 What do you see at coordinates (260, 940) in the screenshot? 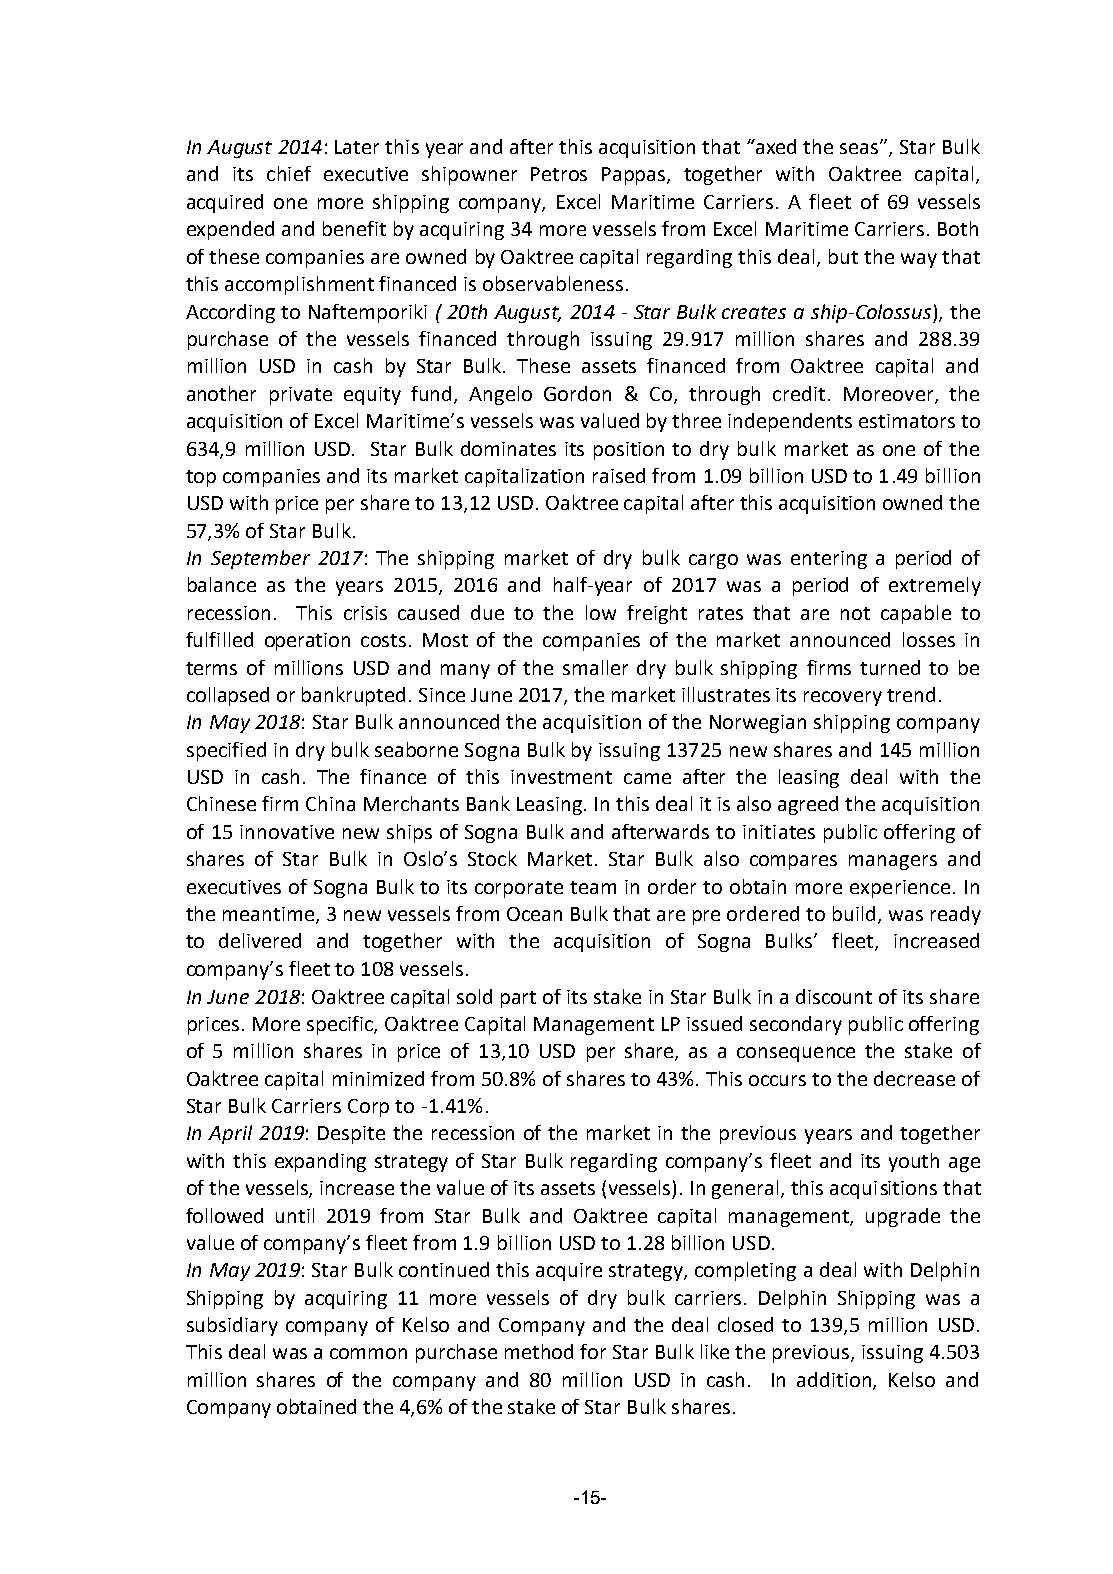
I see `delivered` at bounding box center [260, 940].
